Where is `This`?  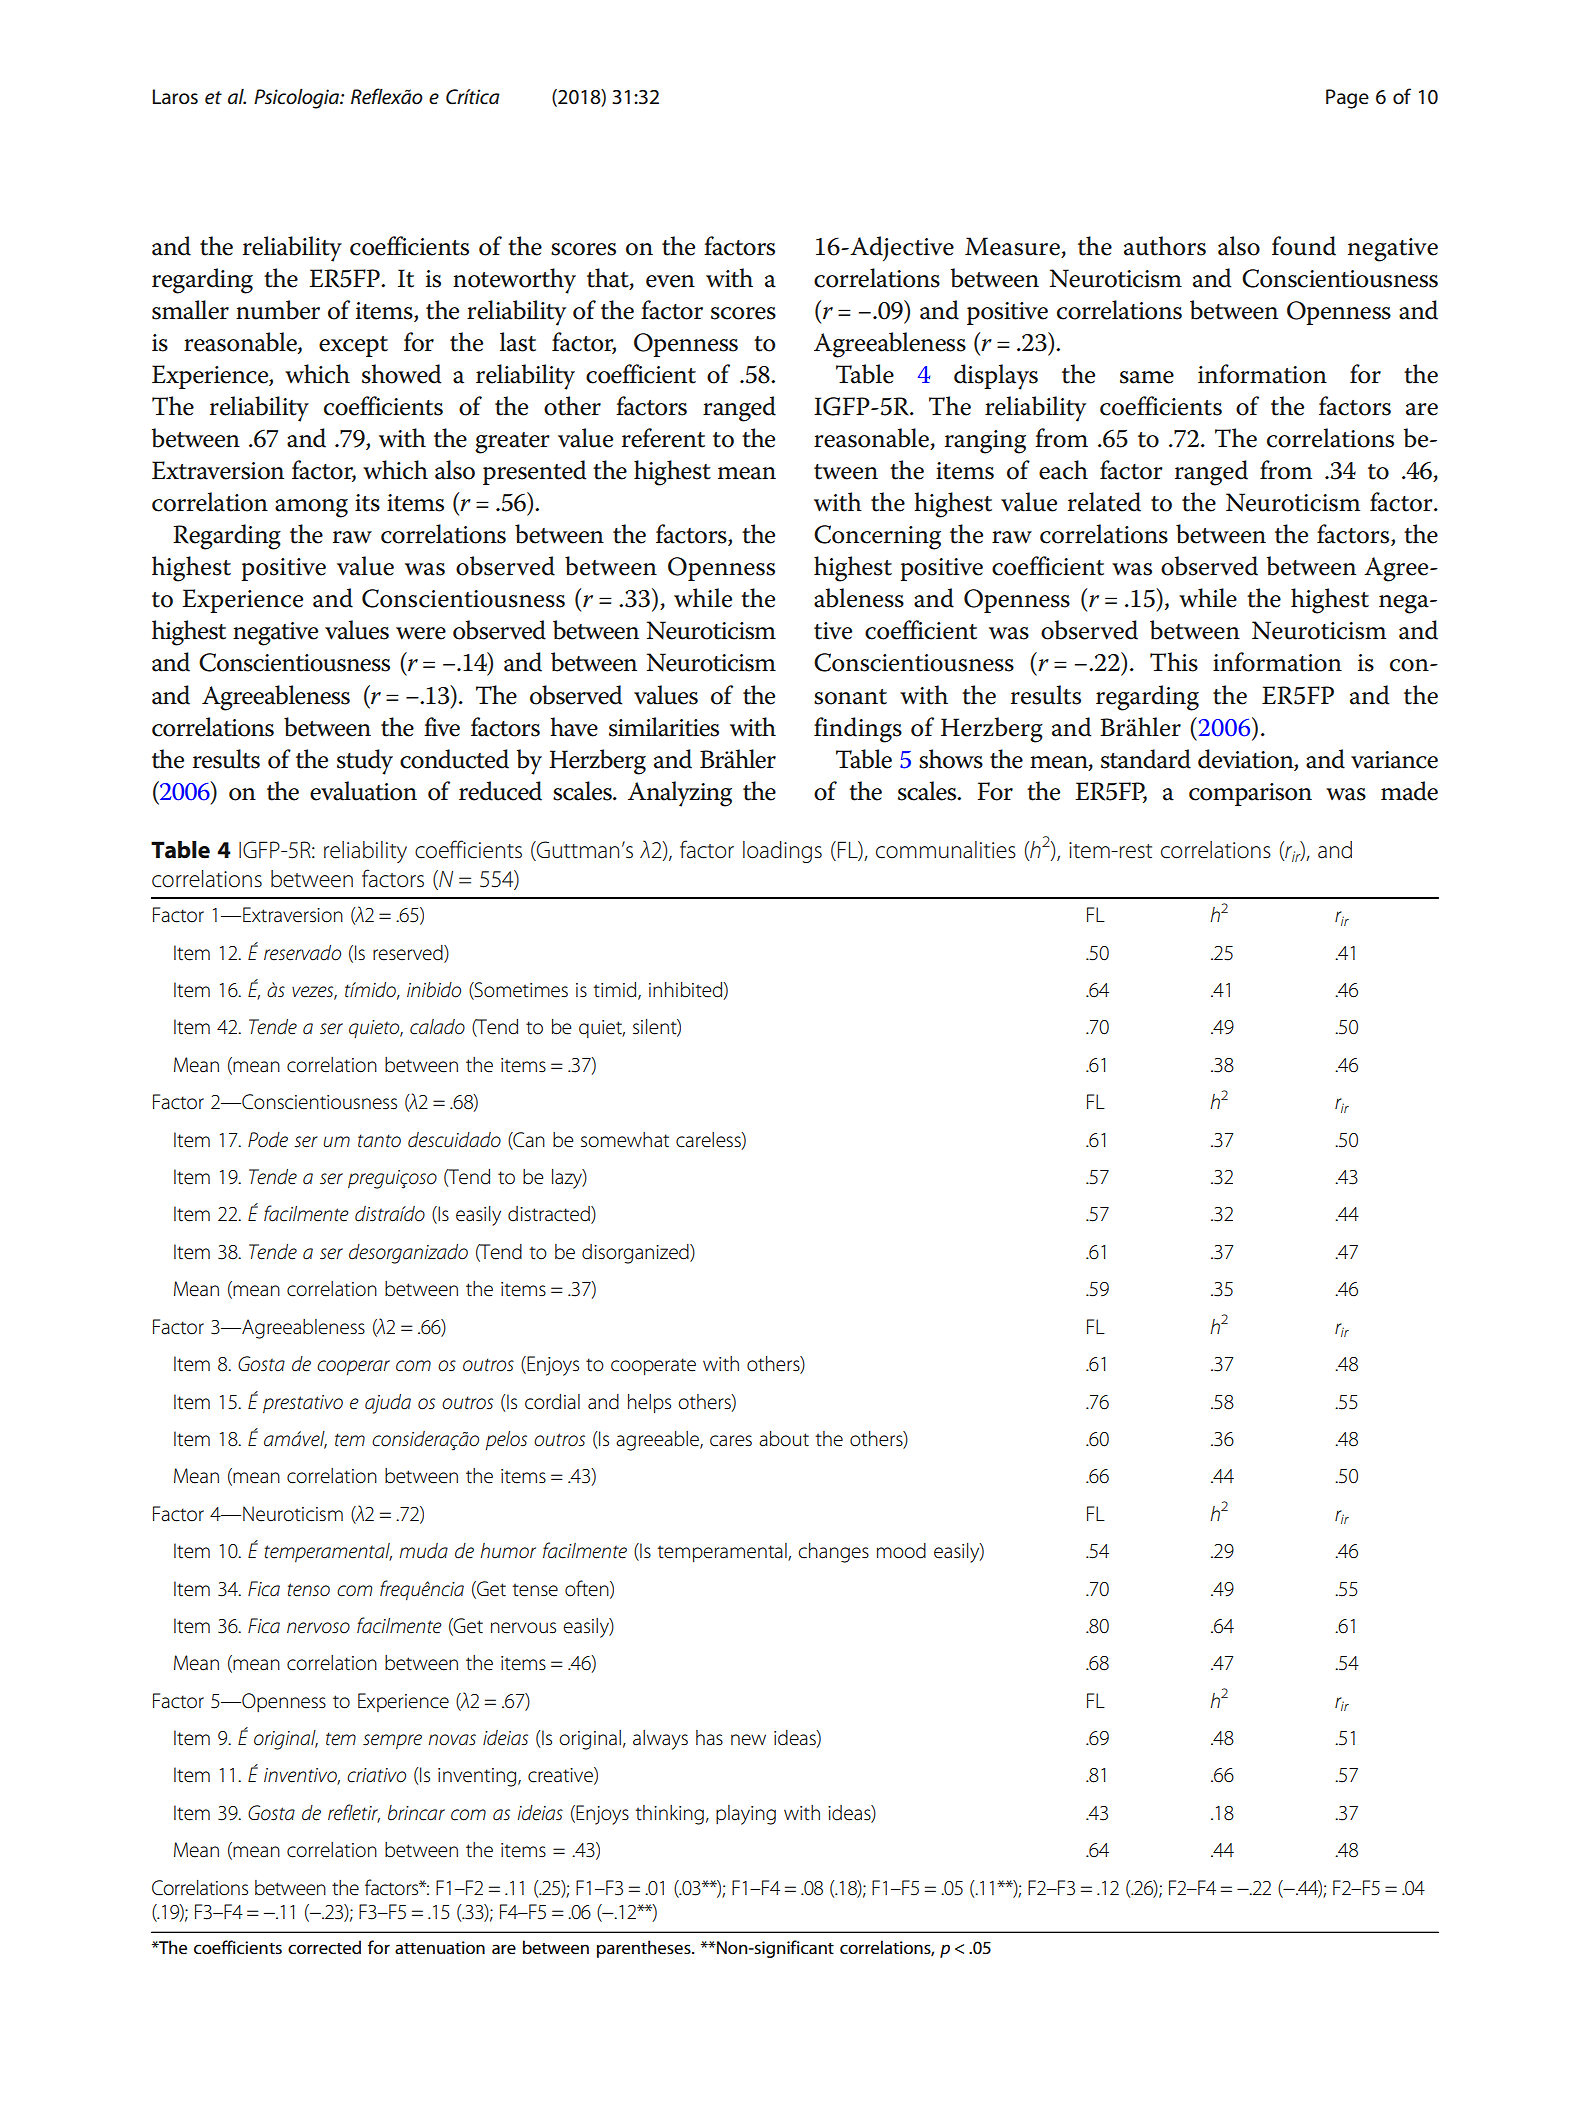
This is located at coordinates (1174, 662).
